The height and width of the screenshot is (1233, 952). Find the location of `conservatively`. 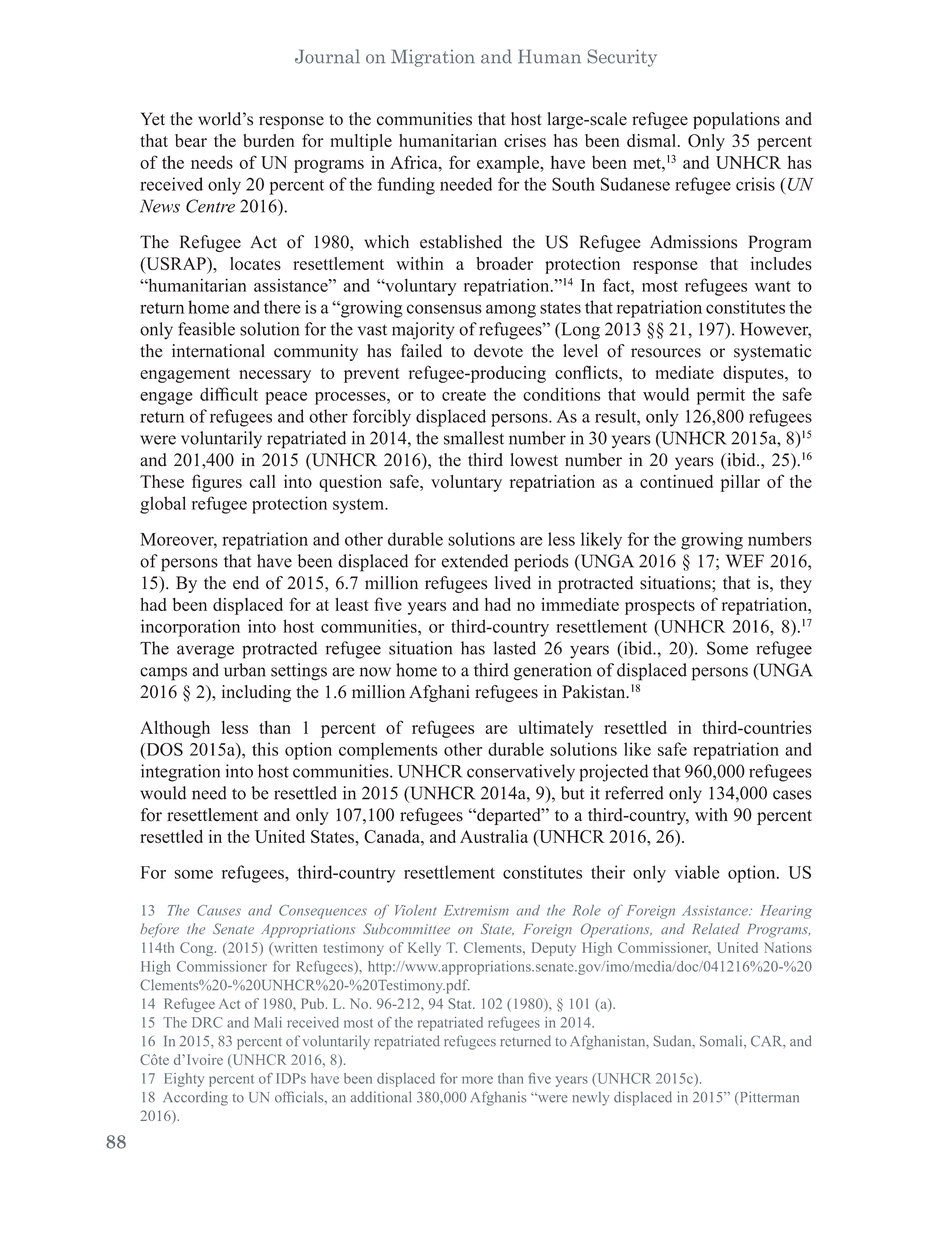

conservatively is located at coordinates (521, 773).
